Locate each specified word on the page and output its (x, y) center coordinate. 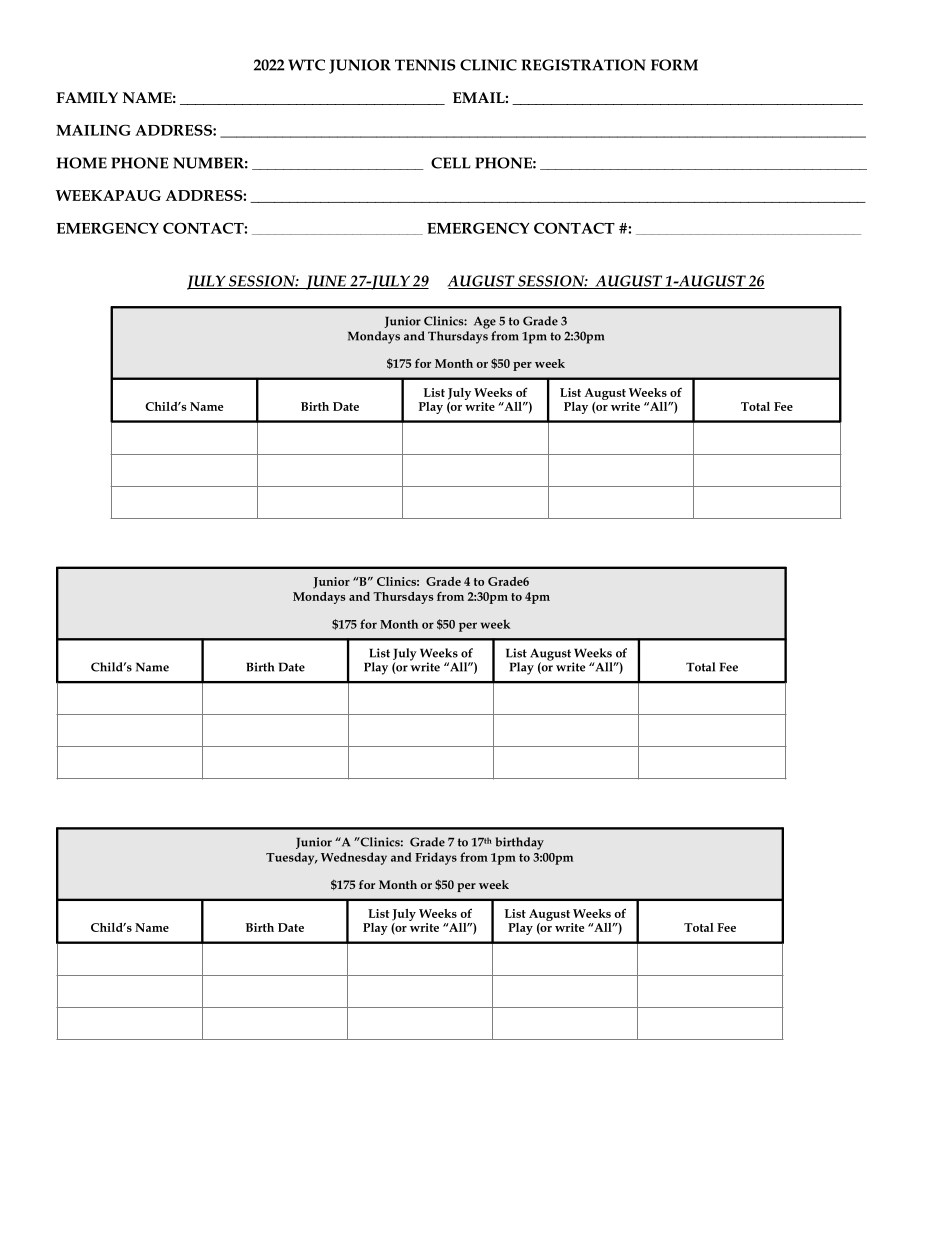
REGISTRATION (584, 65)
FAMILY (87, 97)
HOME (82, 163)
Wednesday (354, 858)
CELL (451, 163)
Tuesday (291, 858)
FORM (674, 65)
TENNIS (425, 65)
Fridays (436, 858)
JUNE (326, 282)
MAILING (93, 130)
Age (485, 323)
